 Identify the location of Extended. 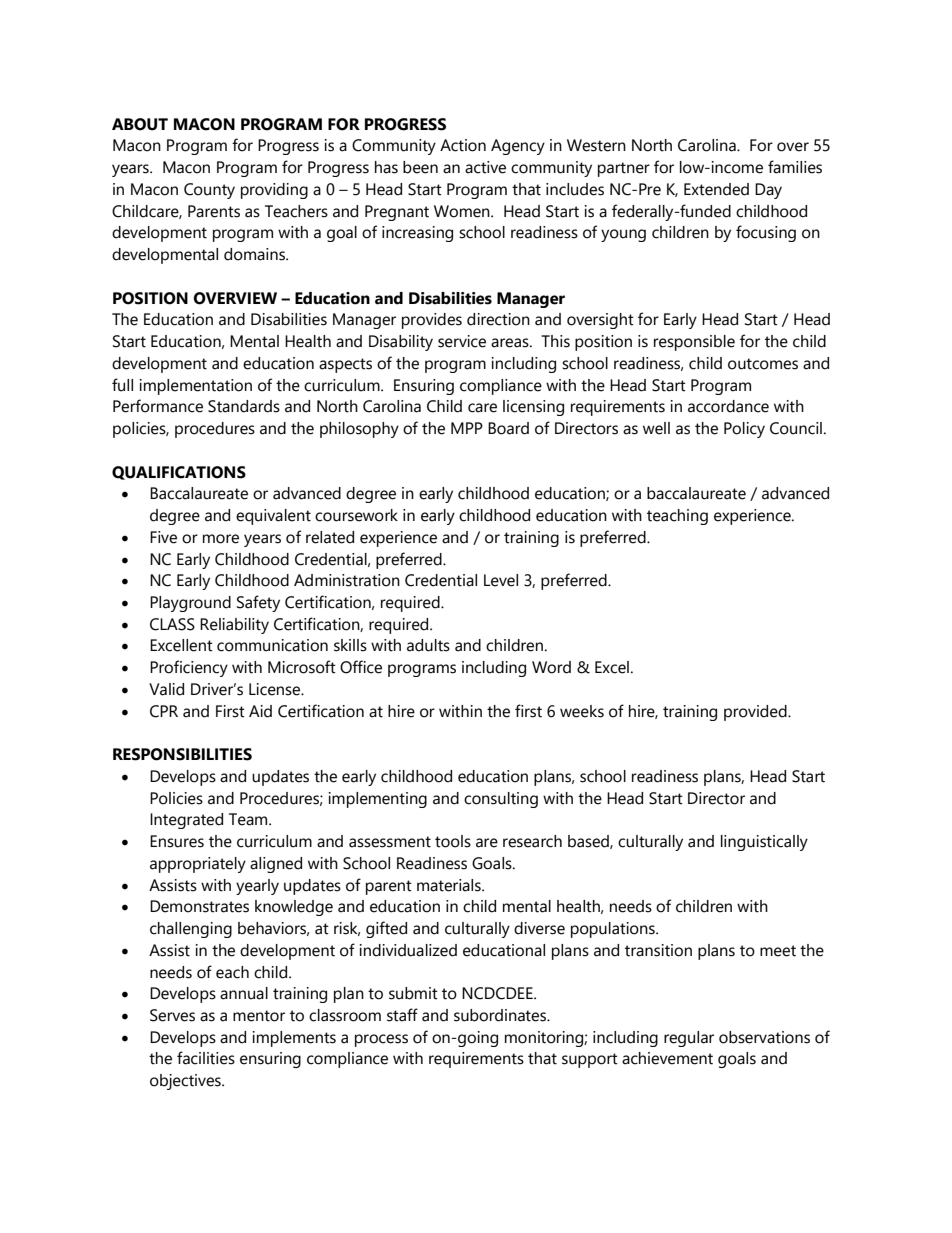
(716, 189).
